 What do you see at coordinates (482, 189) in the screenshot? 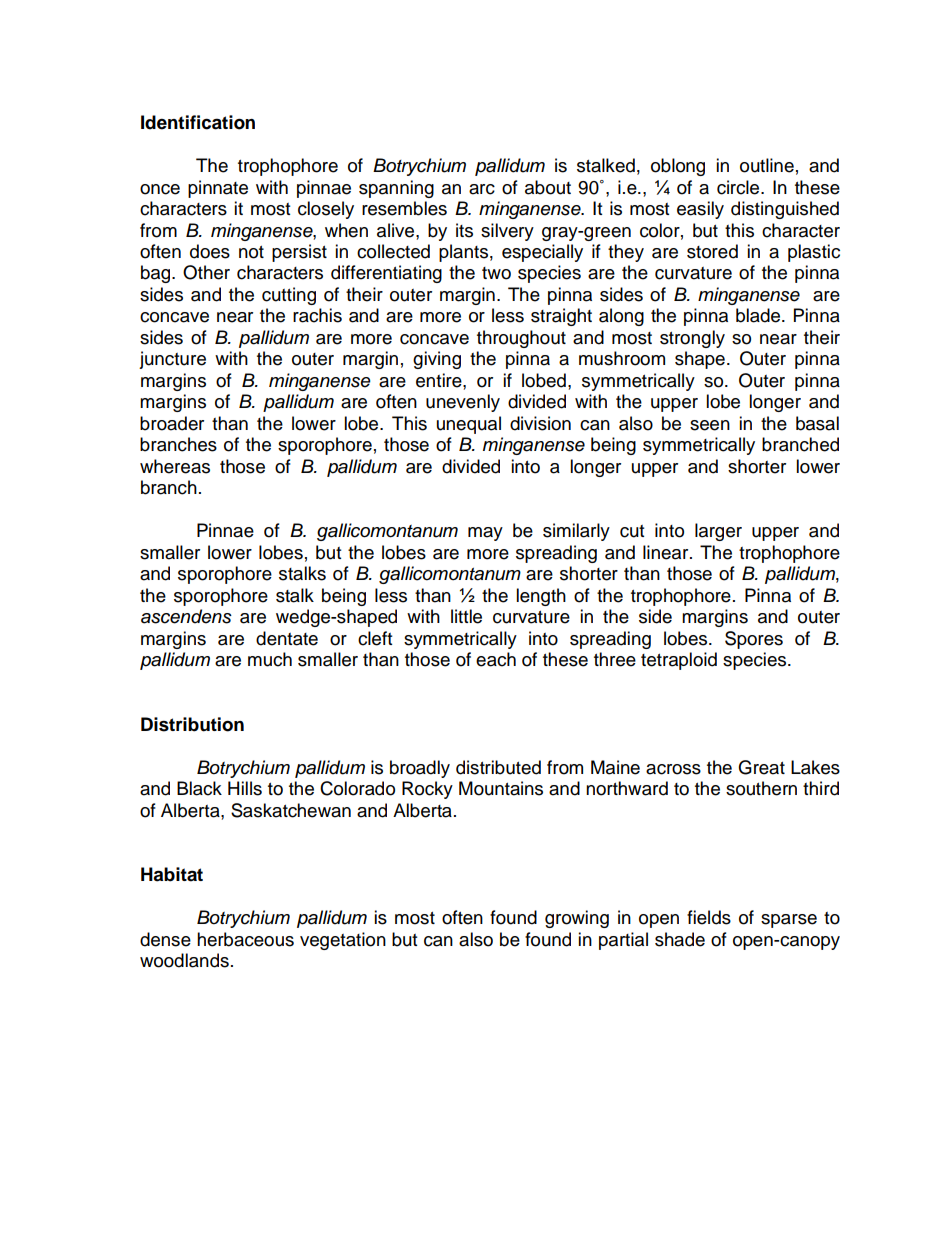
I see `arc` at bounding box center [482, 189].
